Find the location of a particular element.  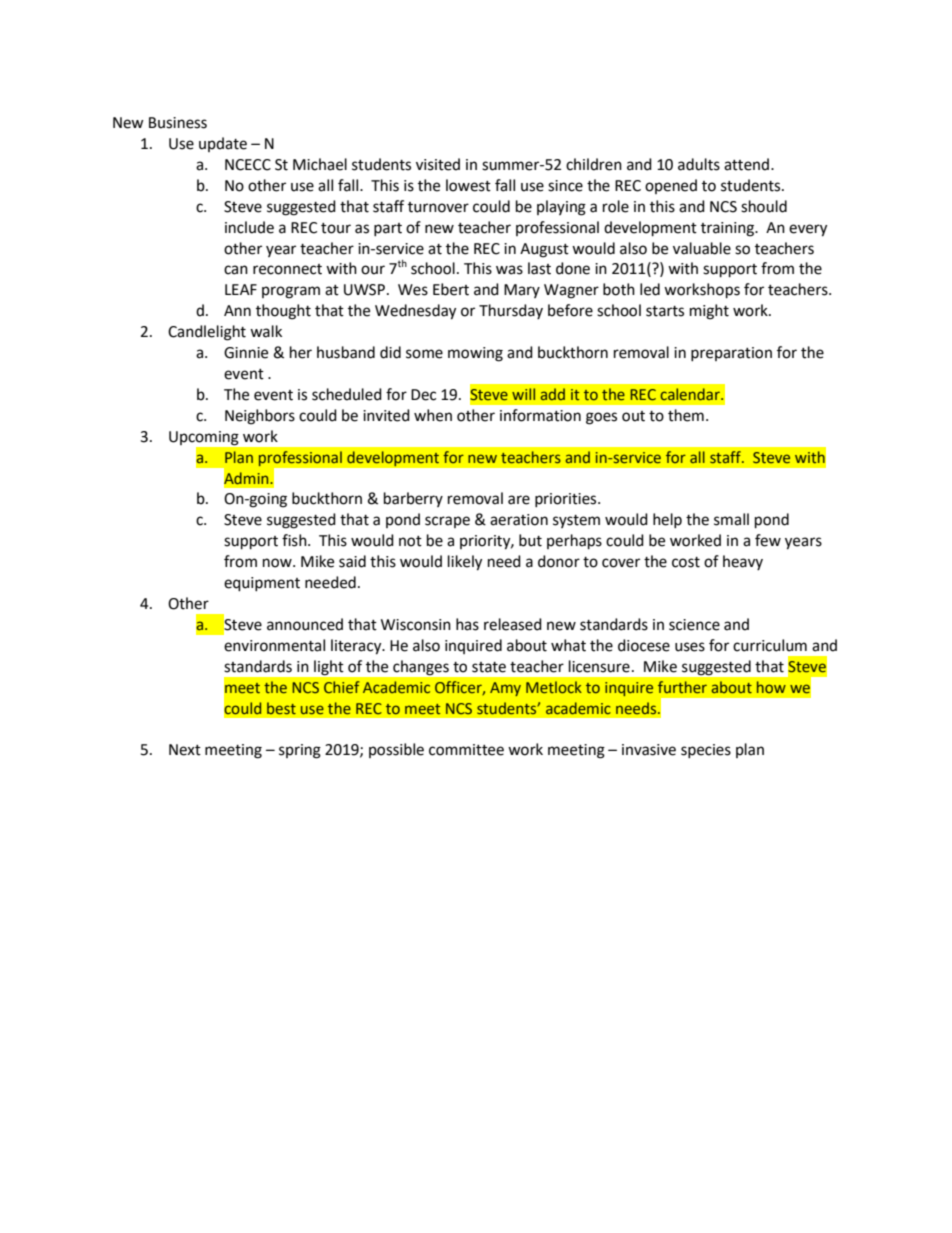

best is located at coordinates (281, 708).
